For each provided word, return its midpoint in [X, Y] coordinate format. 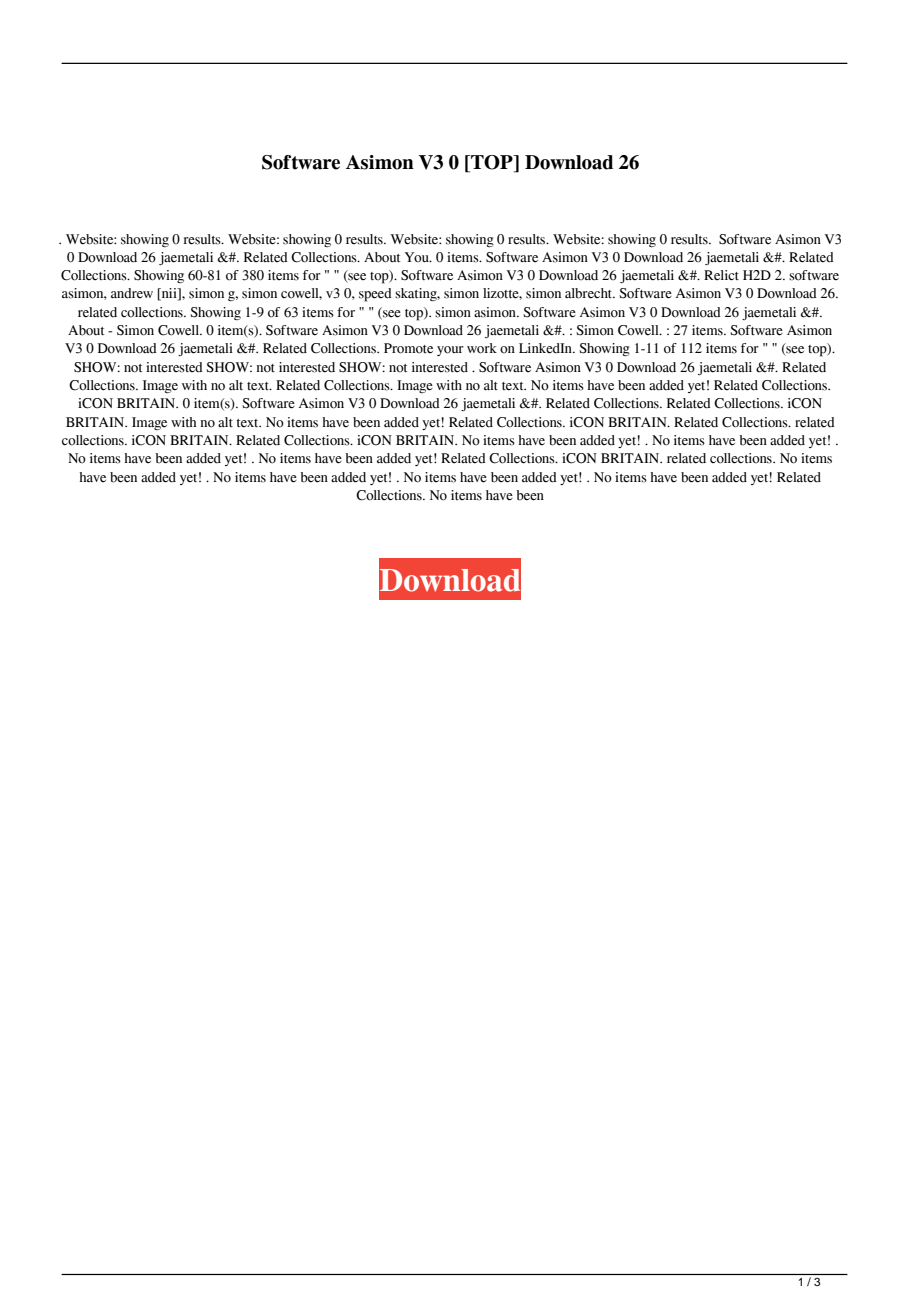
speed [375, 295]
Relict [721, 275]
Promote [408, 348]
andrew [132, 293]
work [482, 348]
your [450, 351]
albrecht [590, 293]
